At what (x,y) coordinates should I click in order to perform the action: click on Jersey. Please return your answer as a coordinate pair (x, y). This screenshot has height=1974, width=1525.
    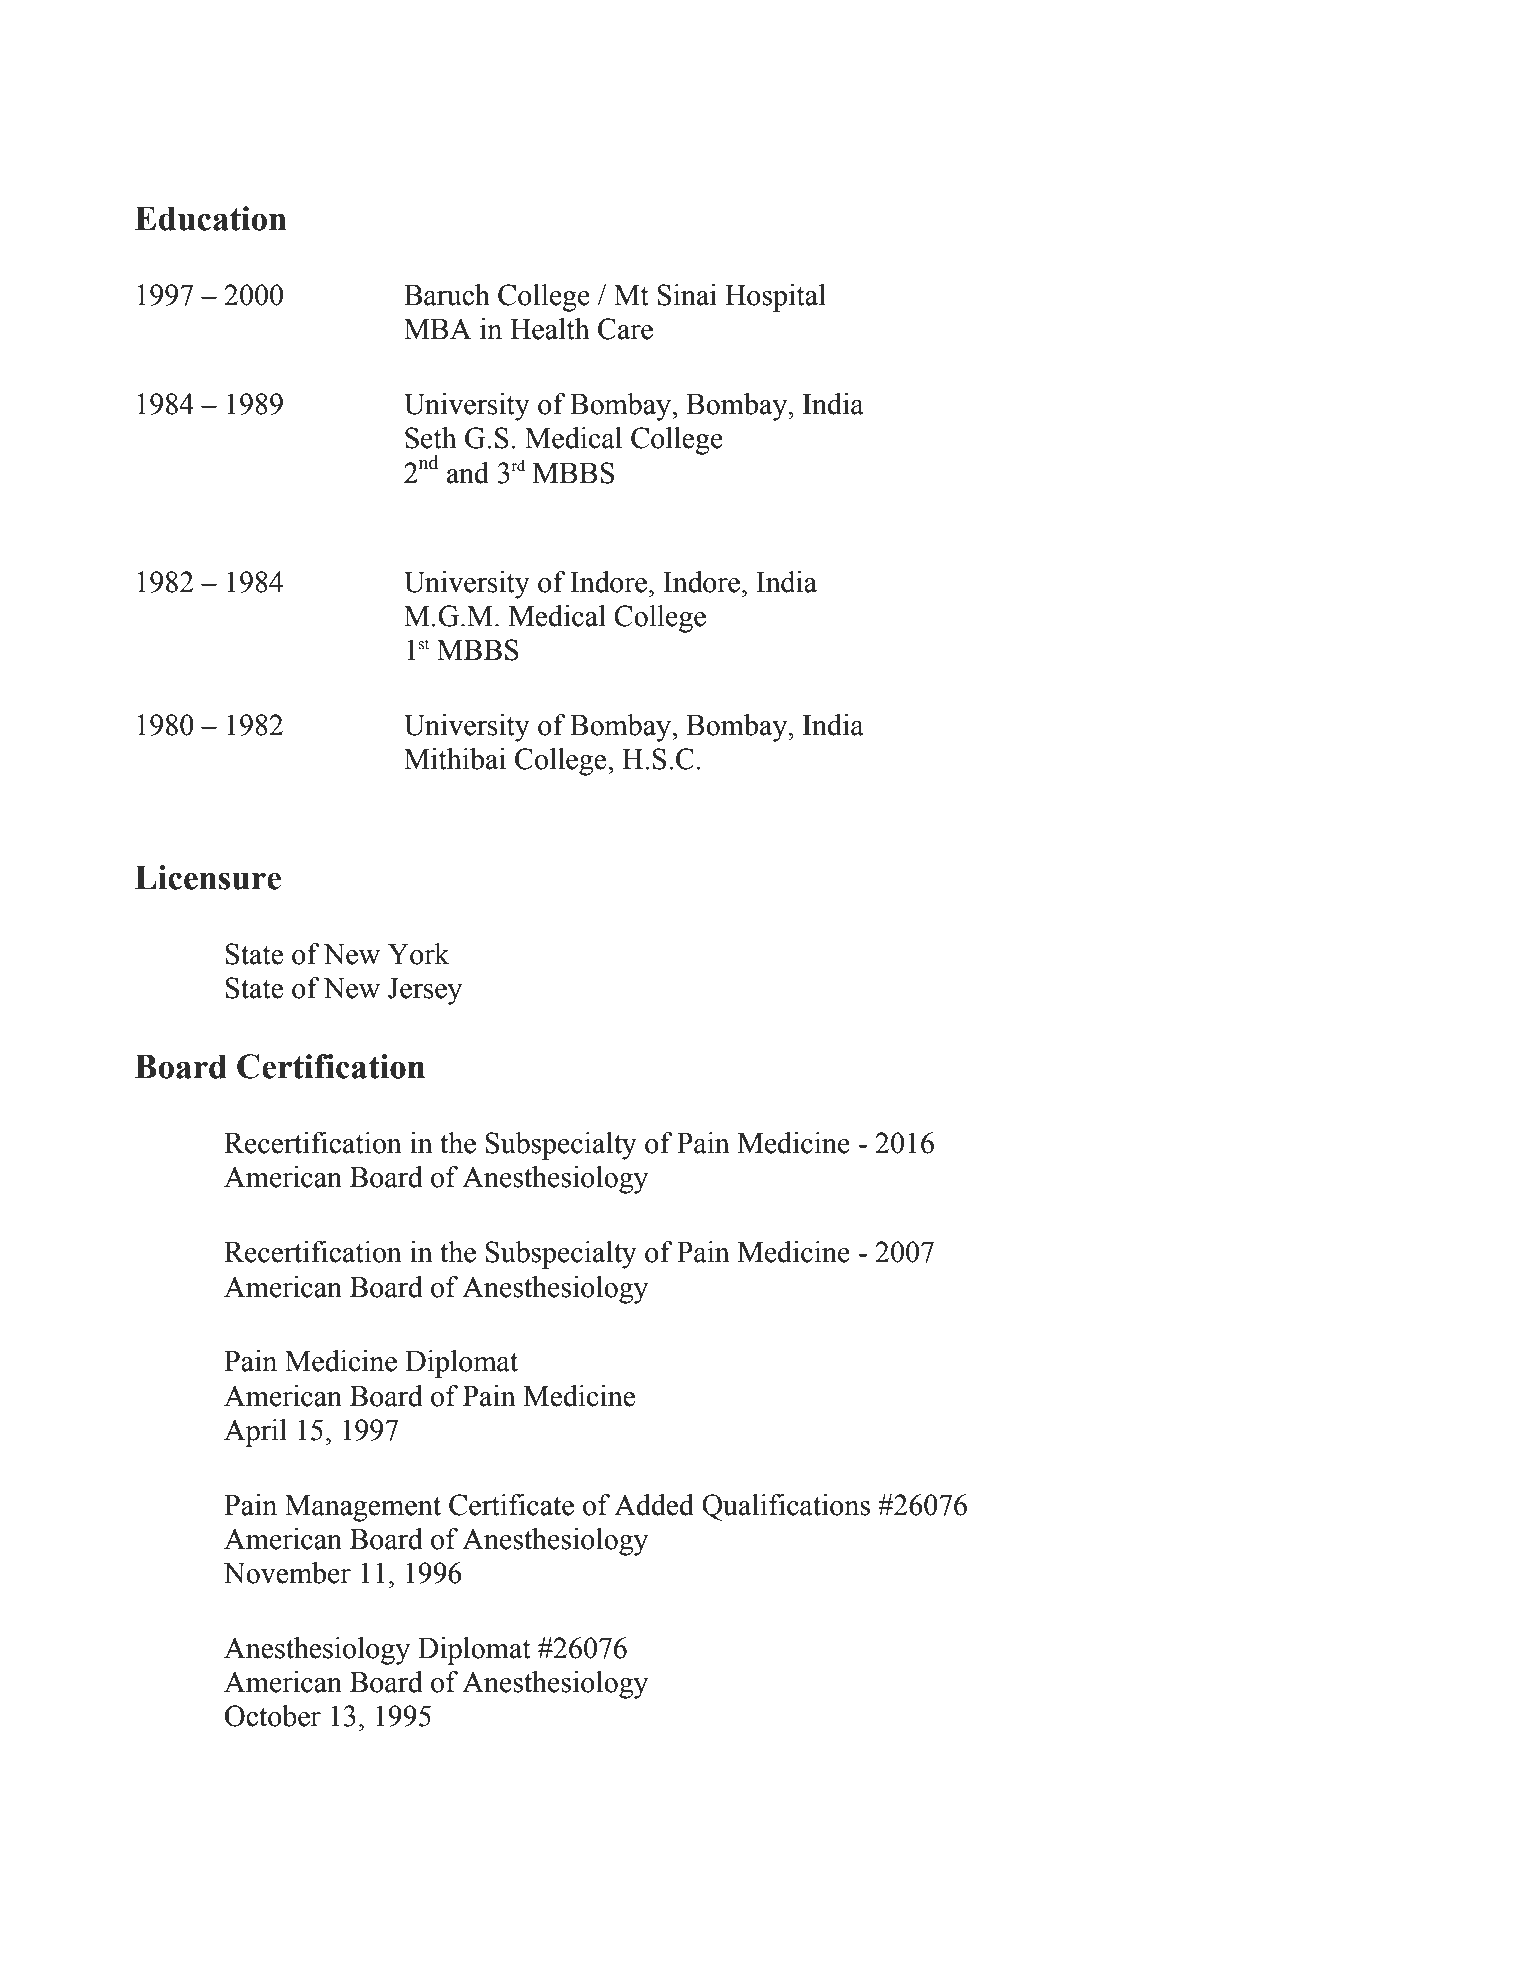
    Looking at the image, I should click on (425, 991).
